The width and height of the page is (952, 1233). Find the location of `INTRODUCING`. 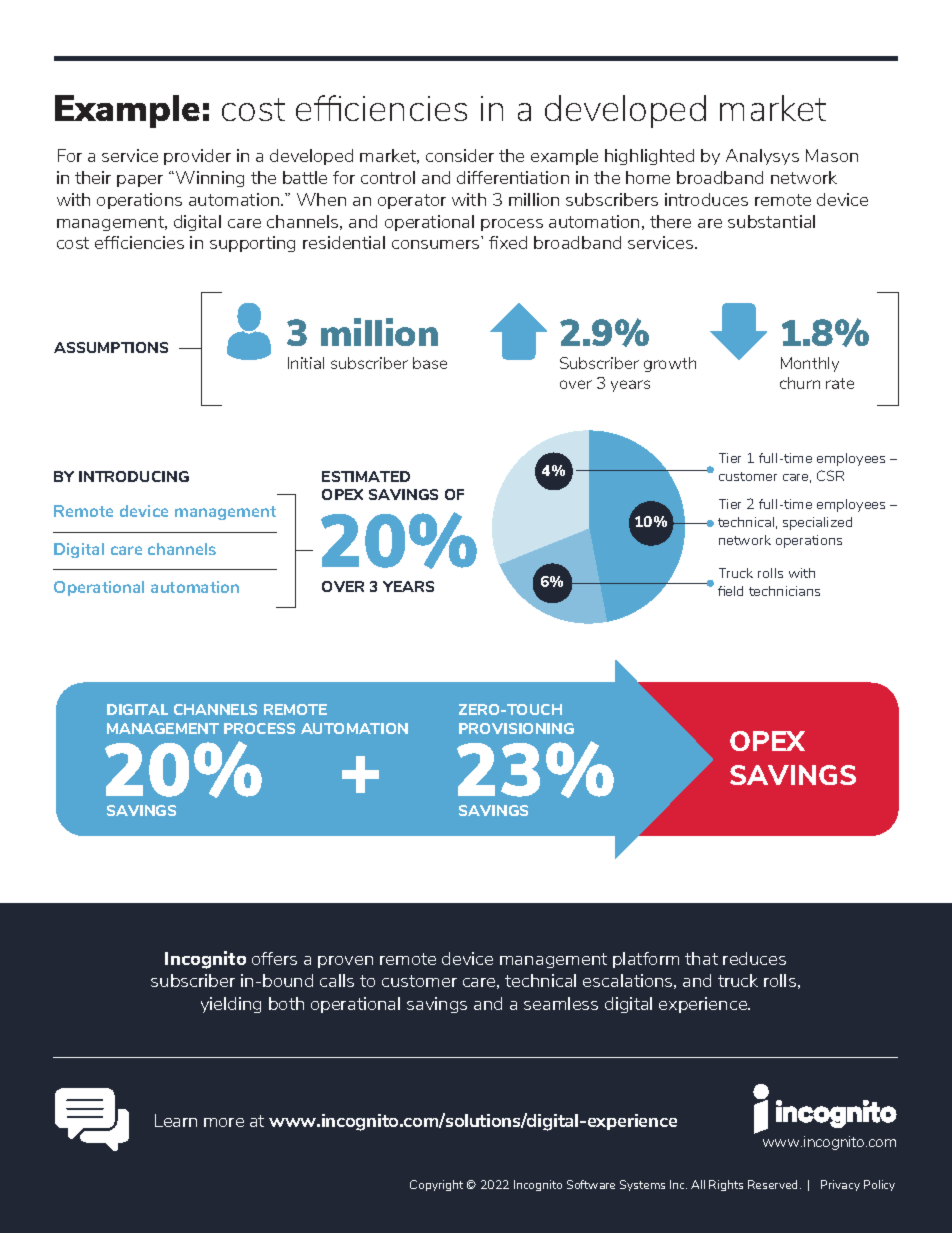

INTRODUCING is located at coordinates (134, 476).
